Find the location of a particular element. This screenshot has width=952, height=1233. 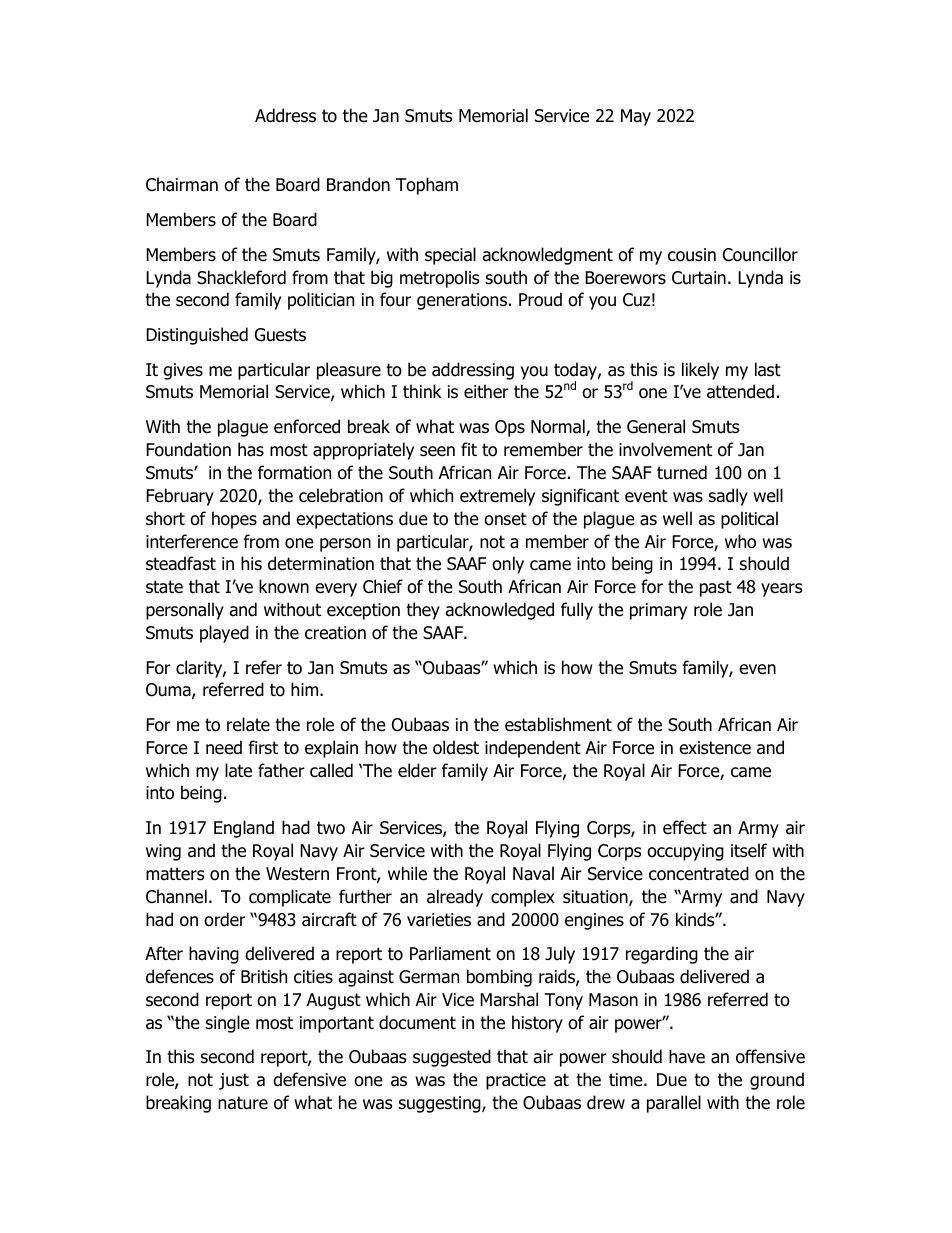

just is located at coordinates (234, 1081).
